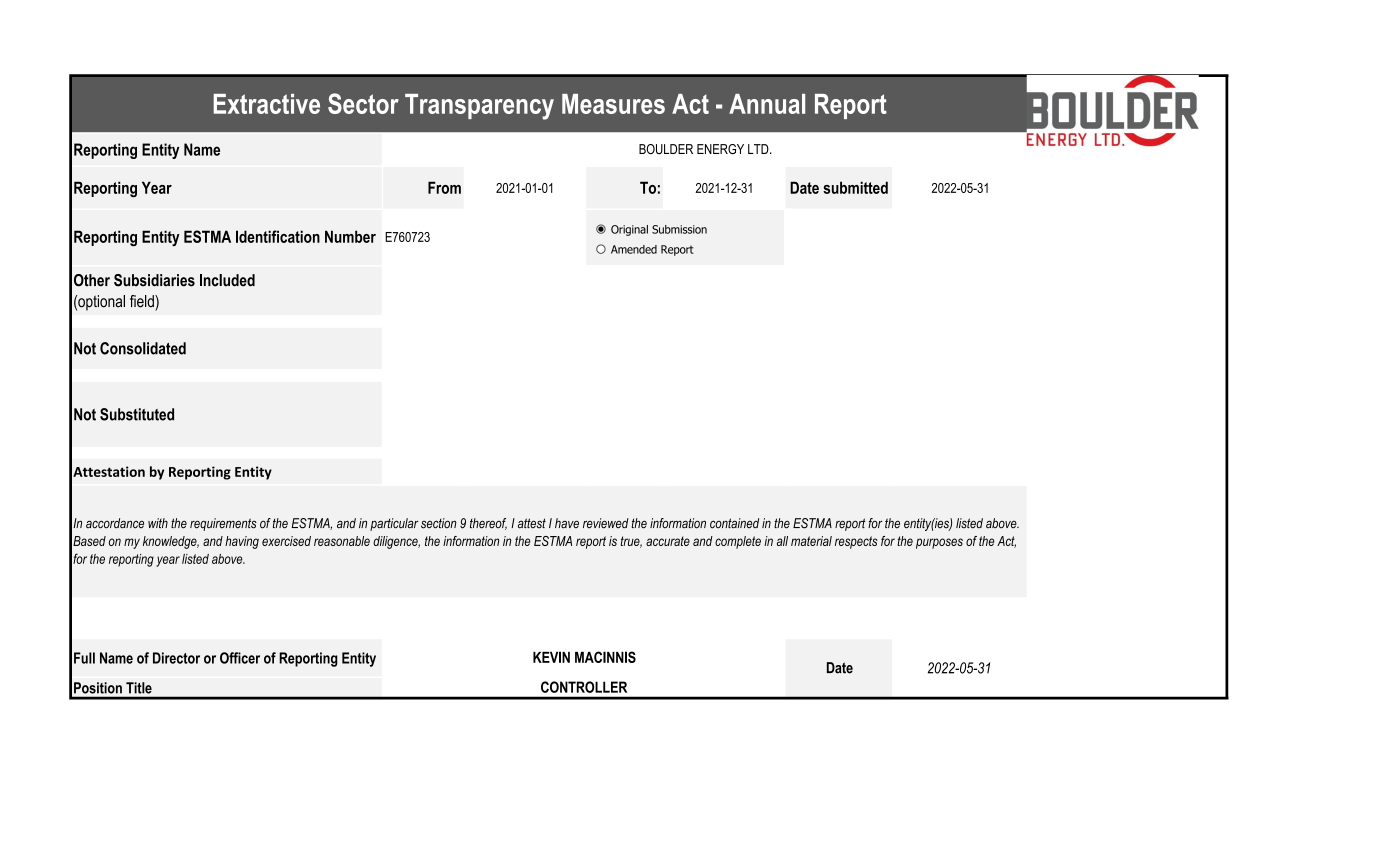  What do you see at coordinates (479, 107) in the screenshot?
I see `Transparency` at bounding box center [479, 107].
